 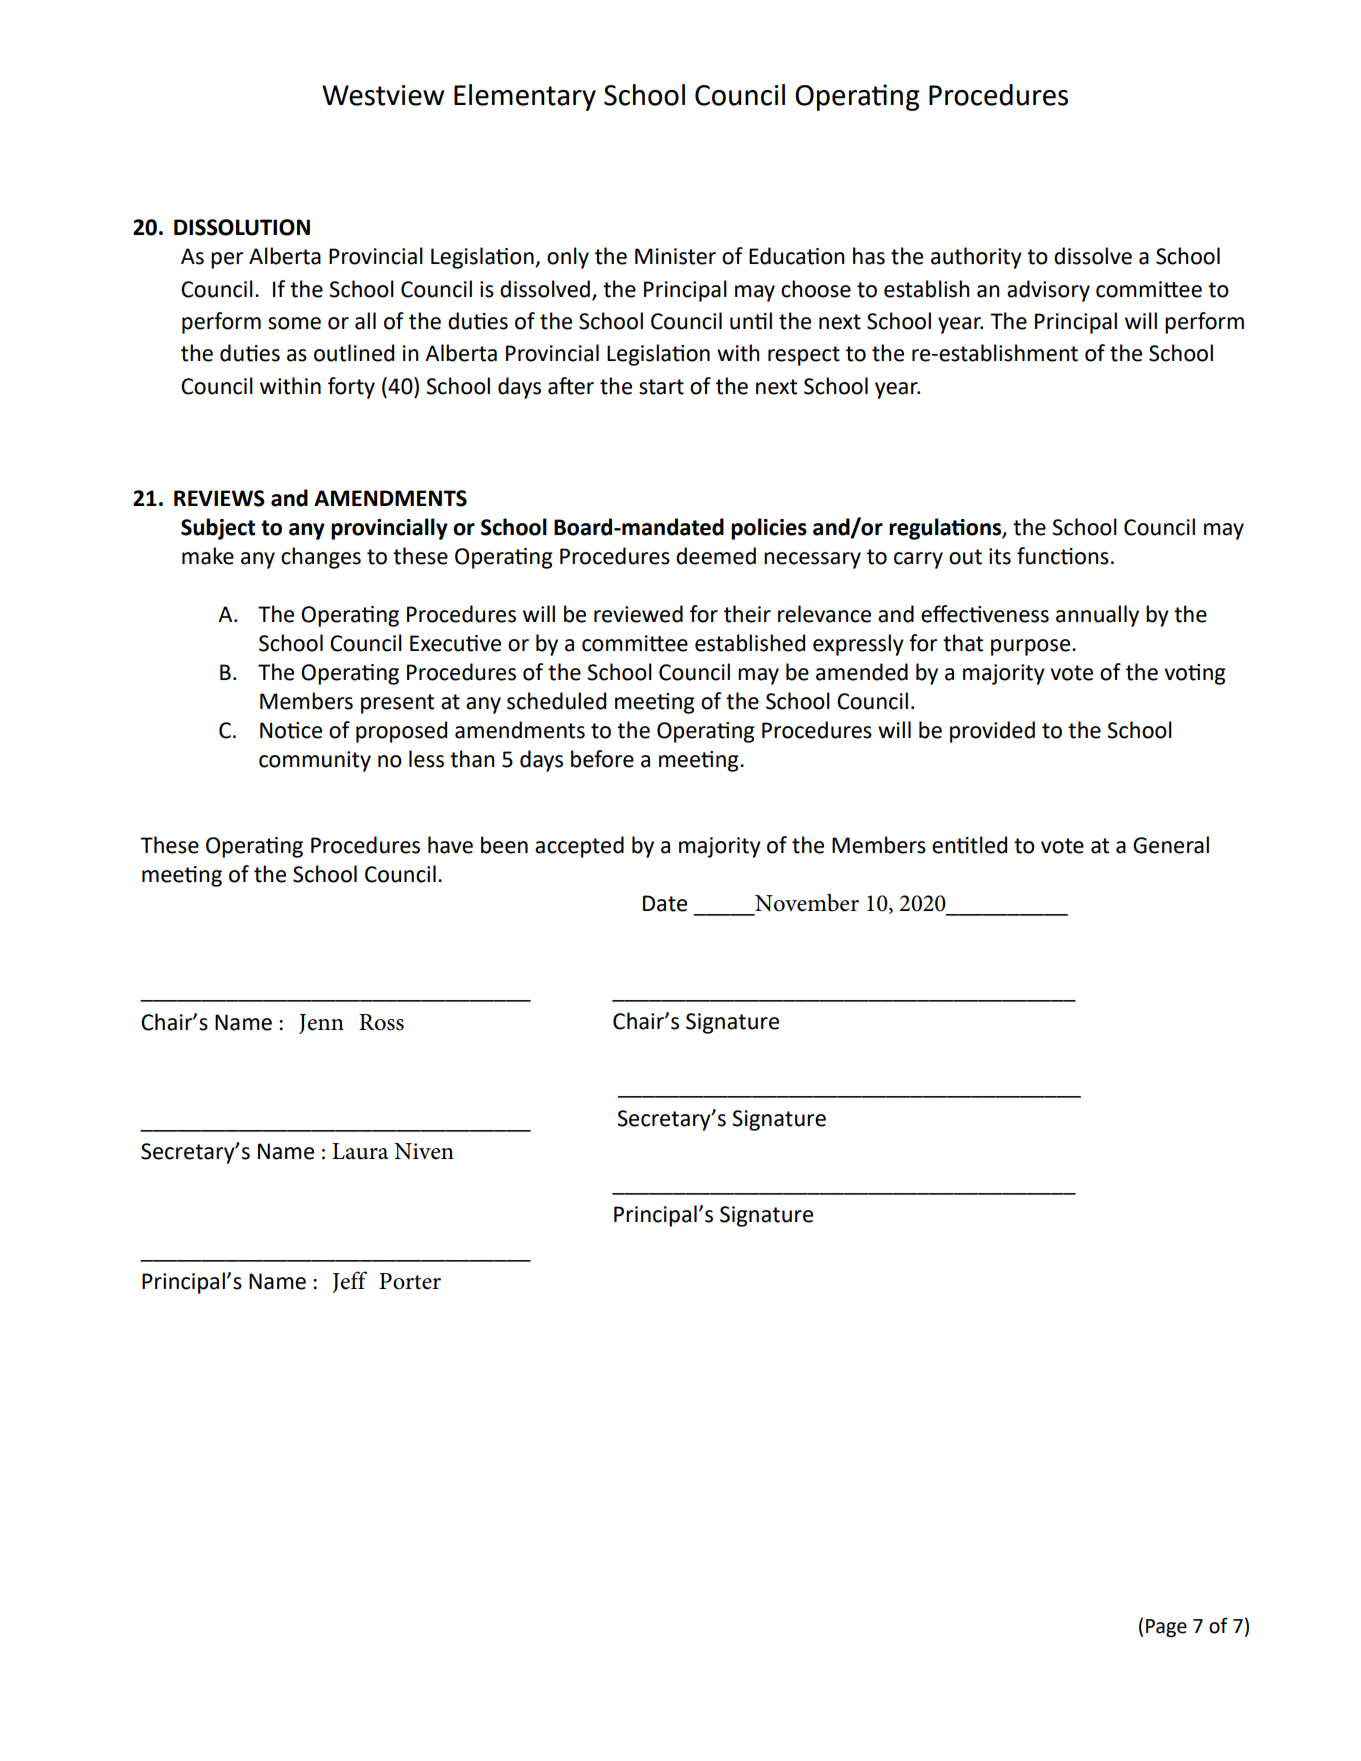 I want to click on General, so click(x=1171, y=845).
